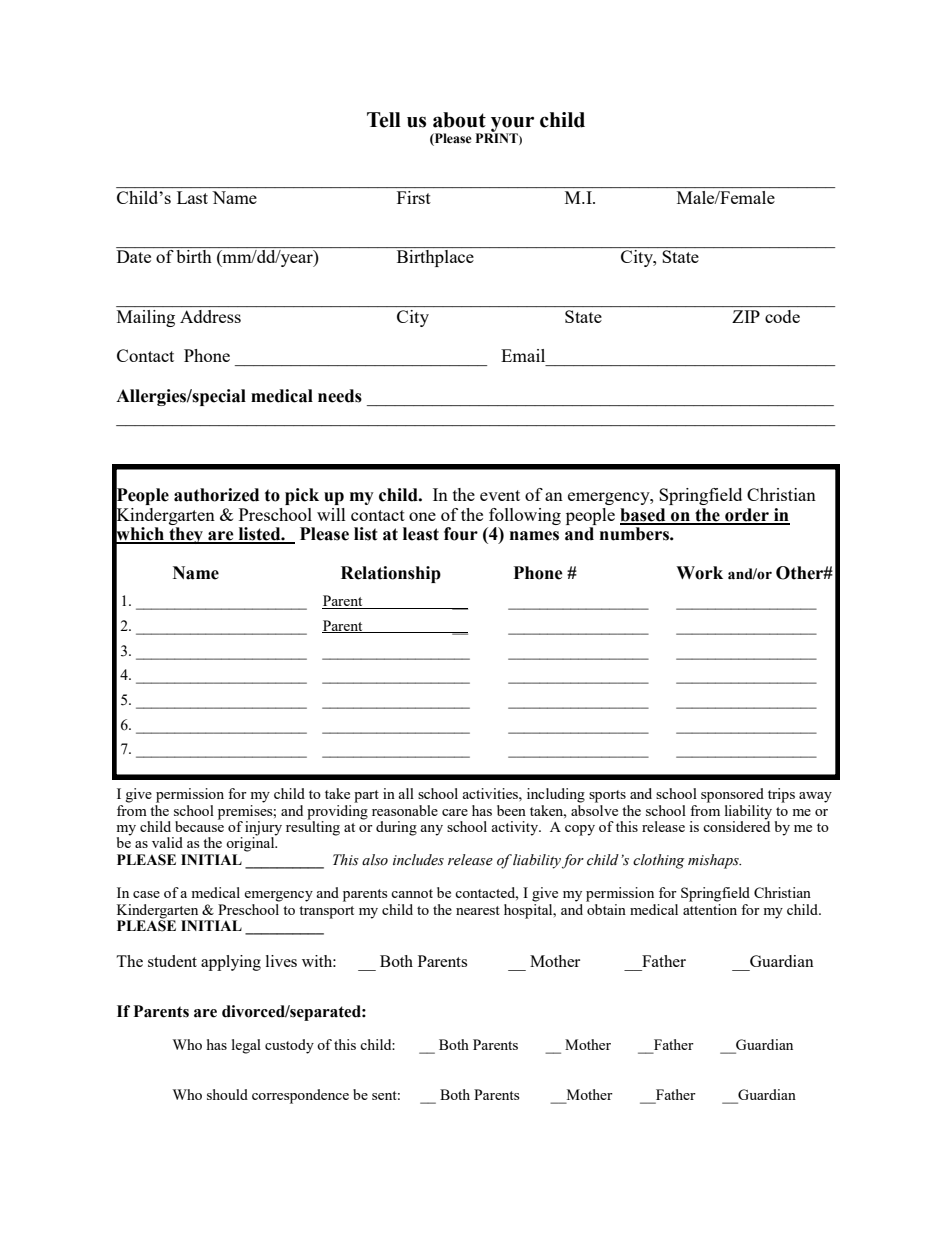  What do you see at coordinates (300, 1096) in the screenshot?
I see `correspondence` at bounding box center [300, 1096].
